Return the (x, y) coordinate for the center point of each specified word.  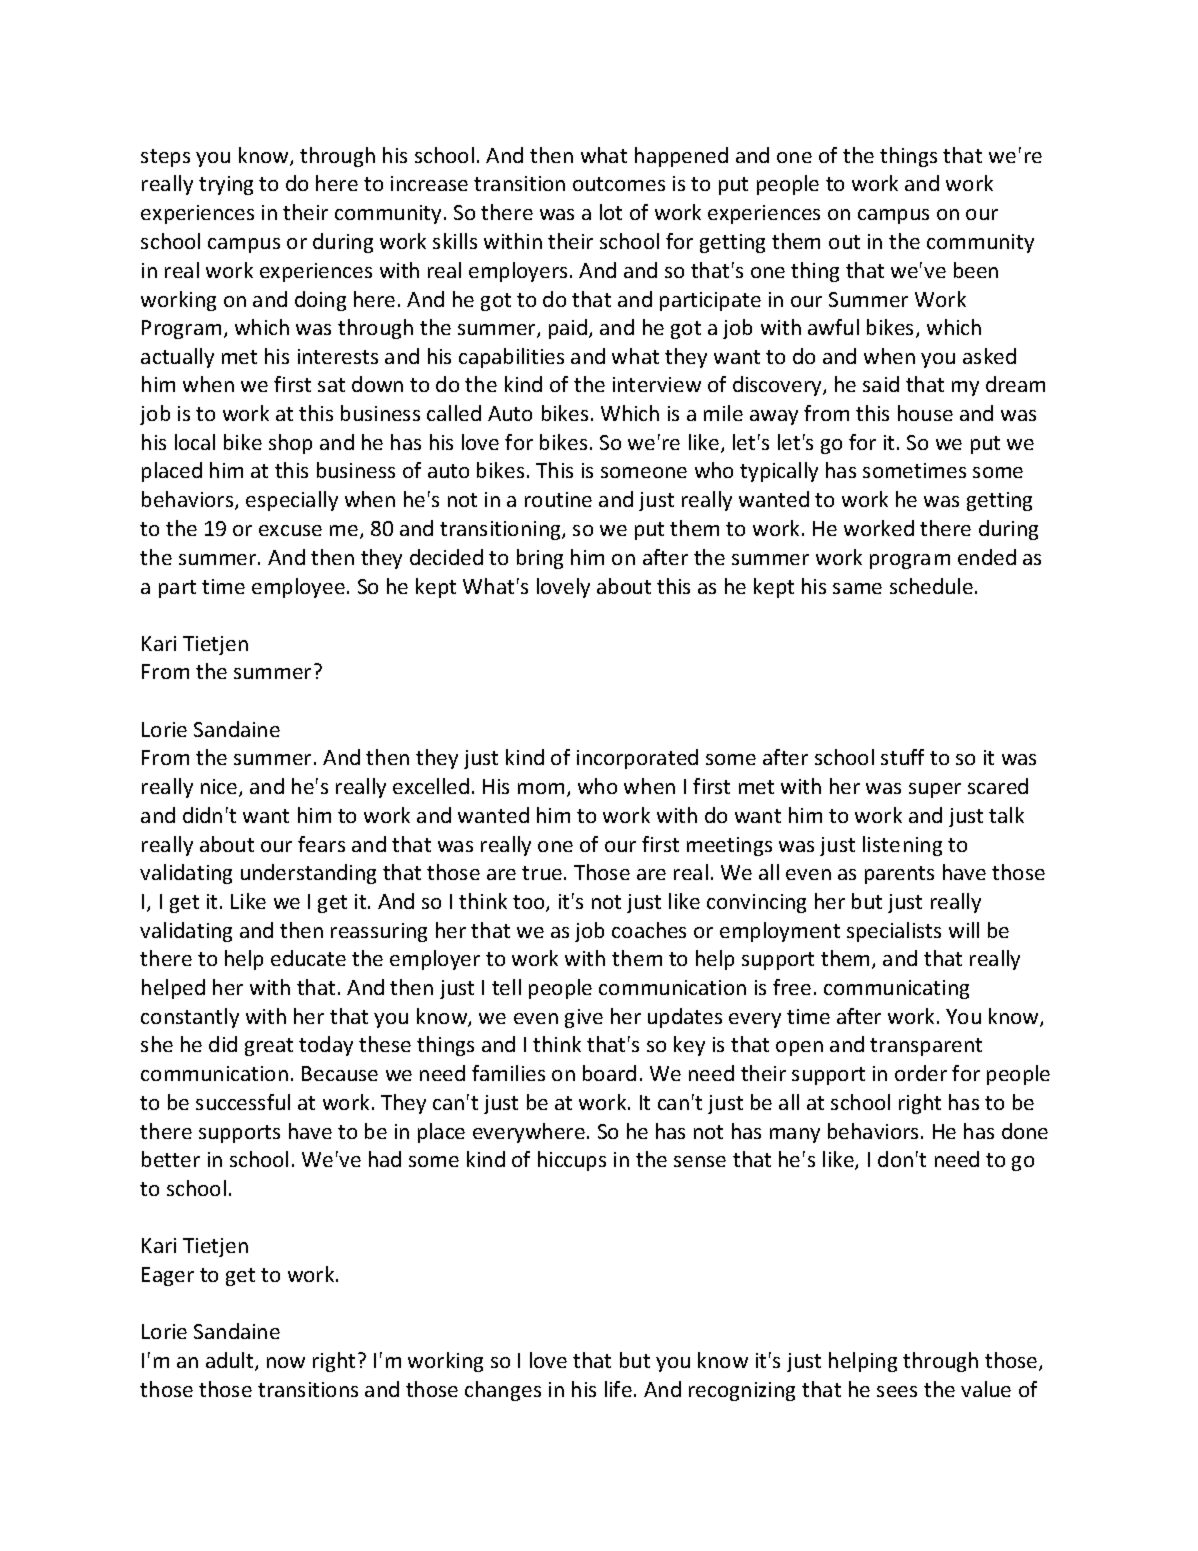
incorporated (637, 759)
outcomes (619, 184)
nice (220, 788)
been (976, 270)
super (935, 790)
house (925, 413)
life (618, 1389)
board (609, 1073)
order (921, 1073)
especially (292, 501)
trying (226, 185)
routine (558, 499)
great (269, 1047)
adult (231, 1361)
